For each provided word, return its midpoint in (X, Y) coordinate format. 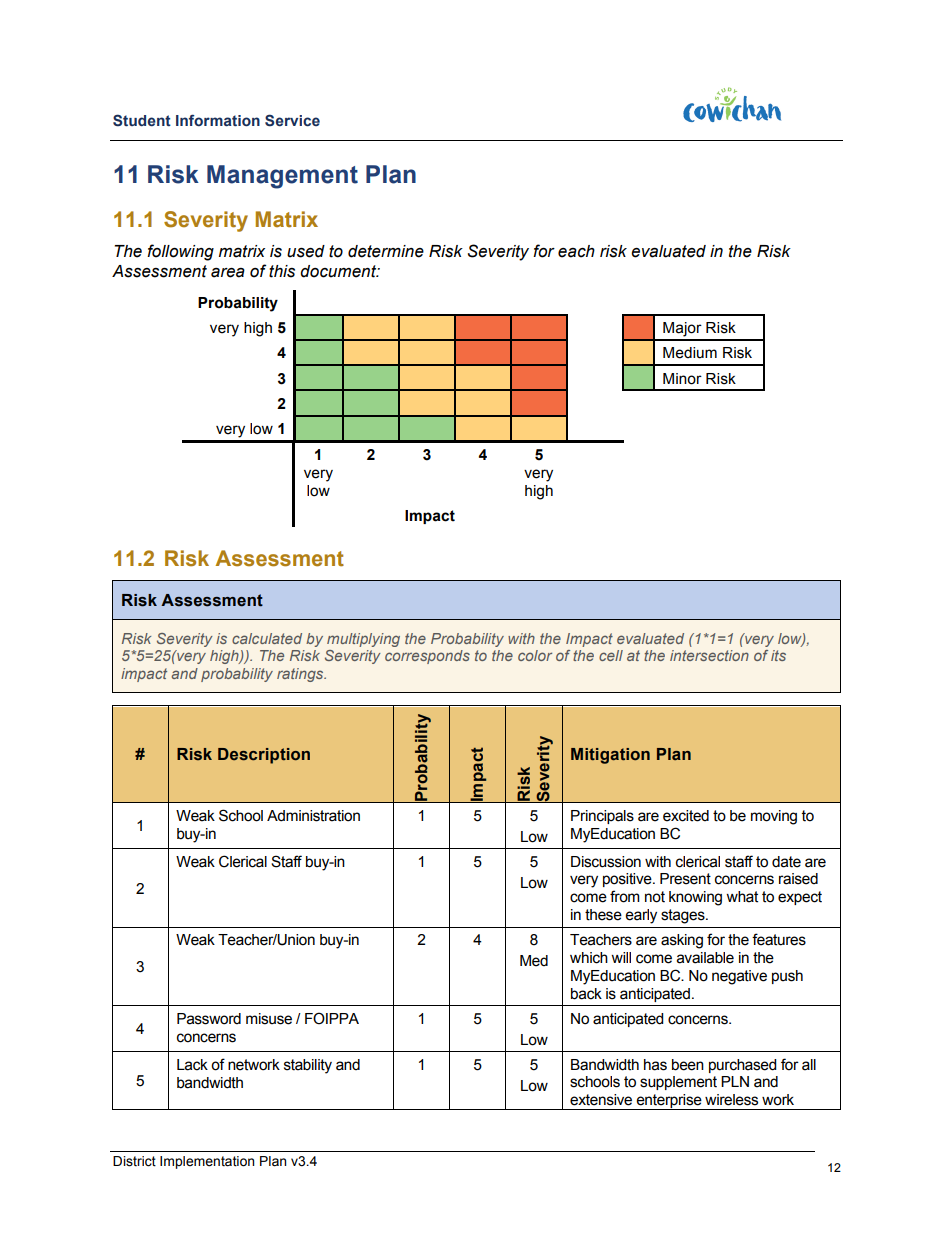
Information (218, 120)
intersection (709, 655)
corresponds (427, 657)
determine (386, 251)
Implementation (207, 1162)
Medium (690, 353)
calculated (267, 638)
